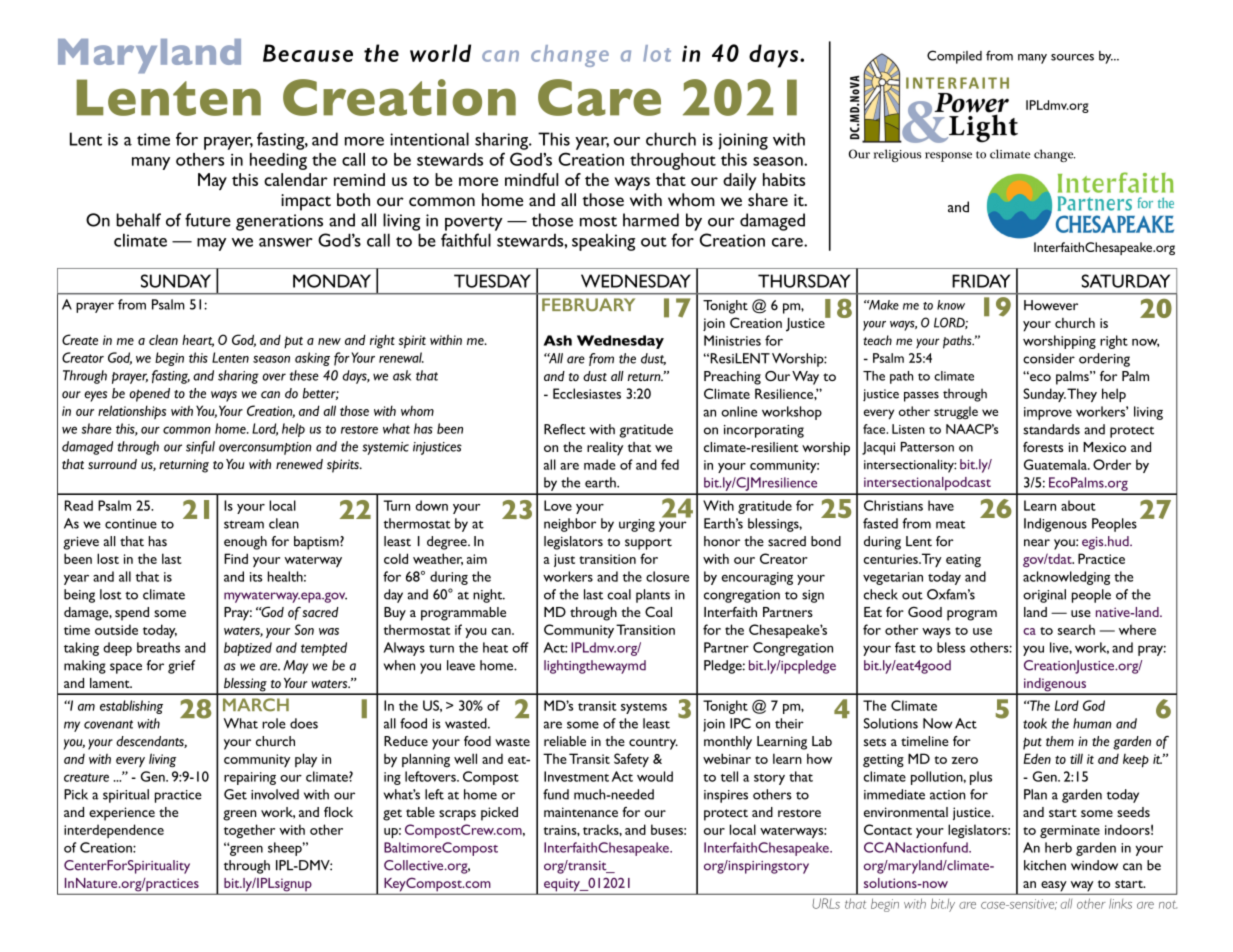  Describe the element at coordinates (657, 53) in the document. I see `lot` at that location.
